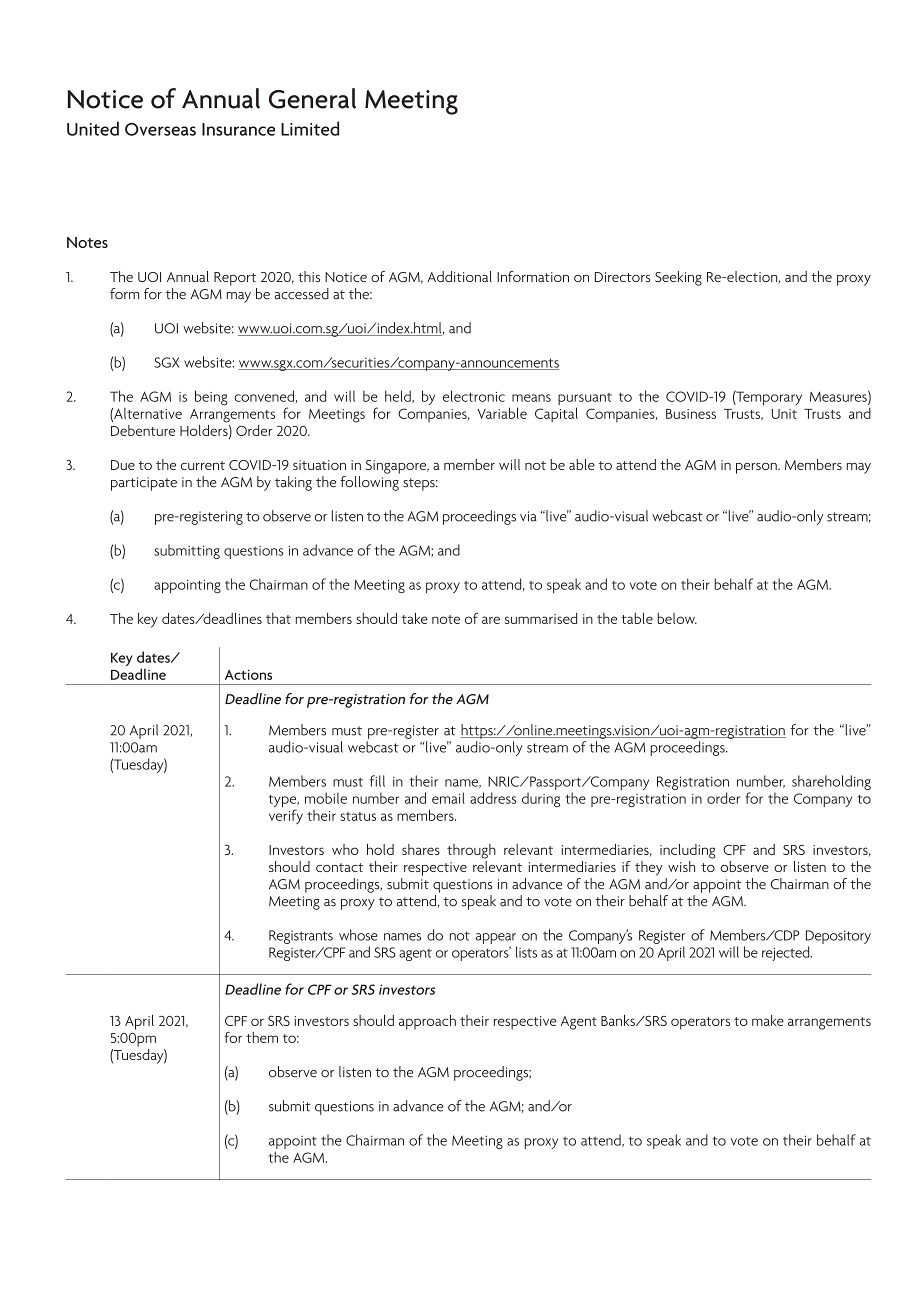 This screenshot has width=924, height=1308. Describe the element at coordinates (262, 1037) in the screenshot. I see `them` at that location.
